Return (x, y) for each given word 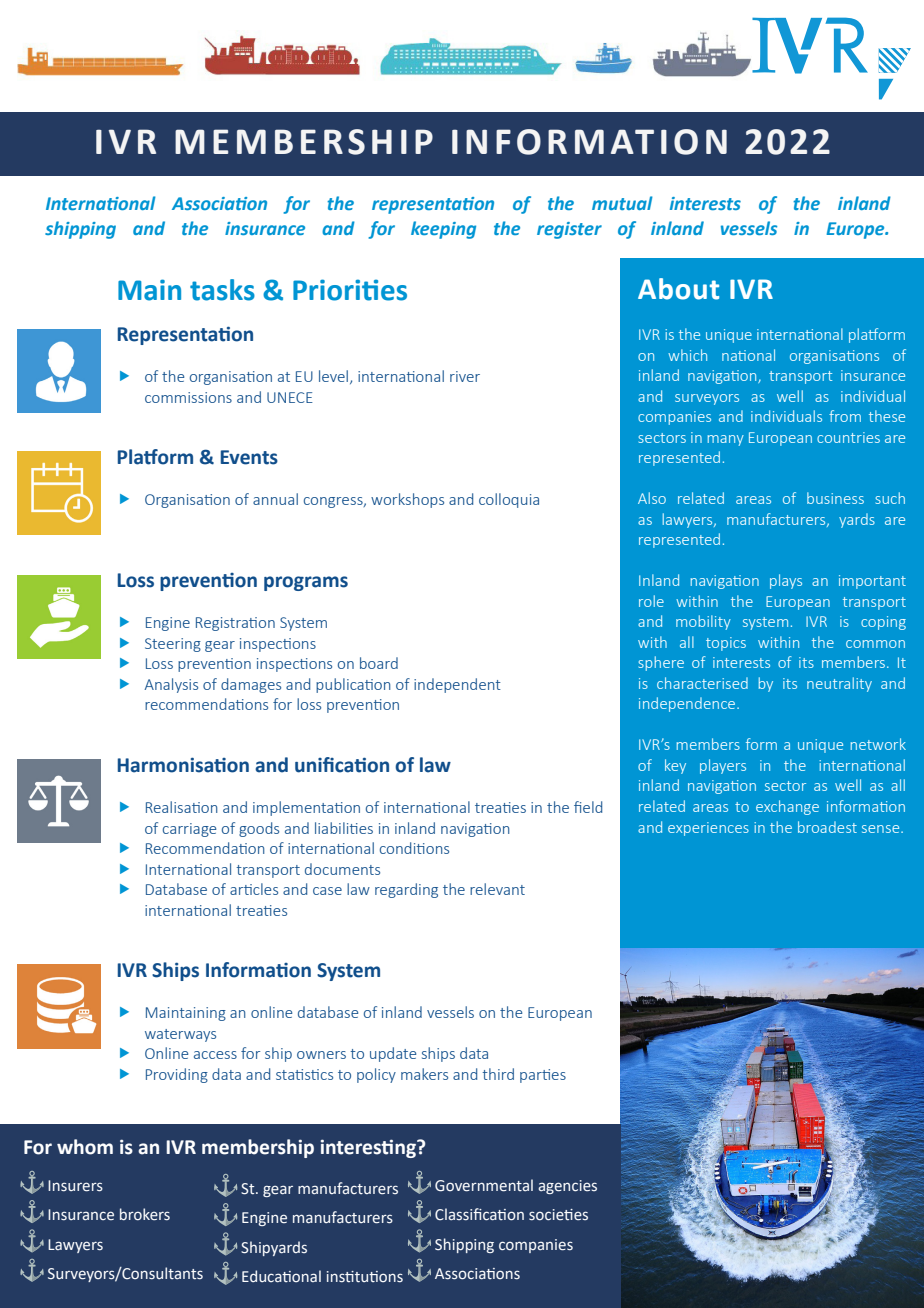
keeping (443, 230)
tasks (222, 290)
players (723, 766)
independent (457, 685)
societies (558, 1215)
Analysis (171, 685)
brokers (145, 1214)
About (678, 289)
